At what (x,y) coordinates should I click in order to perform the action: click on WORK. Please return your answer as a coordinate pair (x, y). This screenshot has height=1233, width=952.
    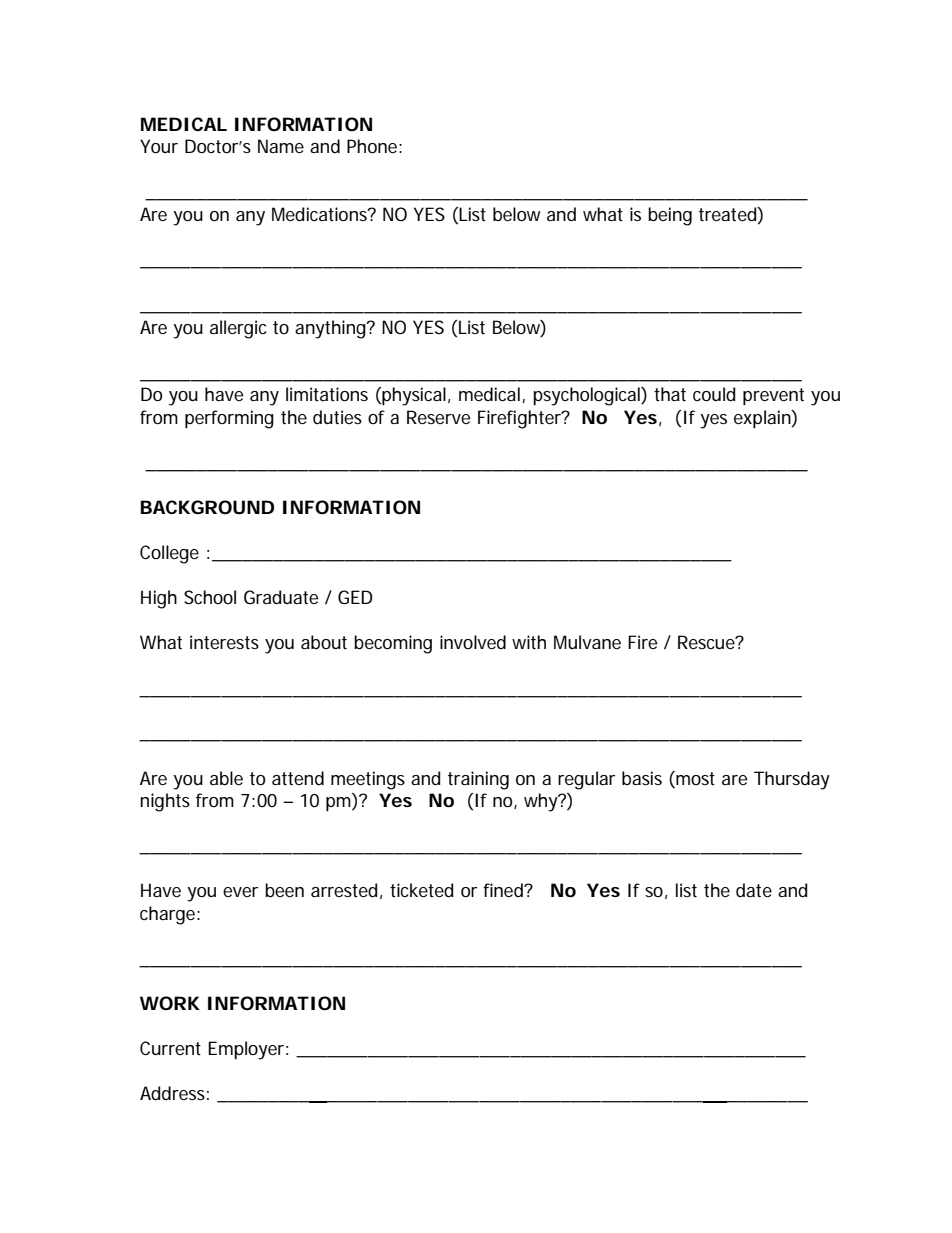
    Looking at the image, I should click on (170, 1003).
